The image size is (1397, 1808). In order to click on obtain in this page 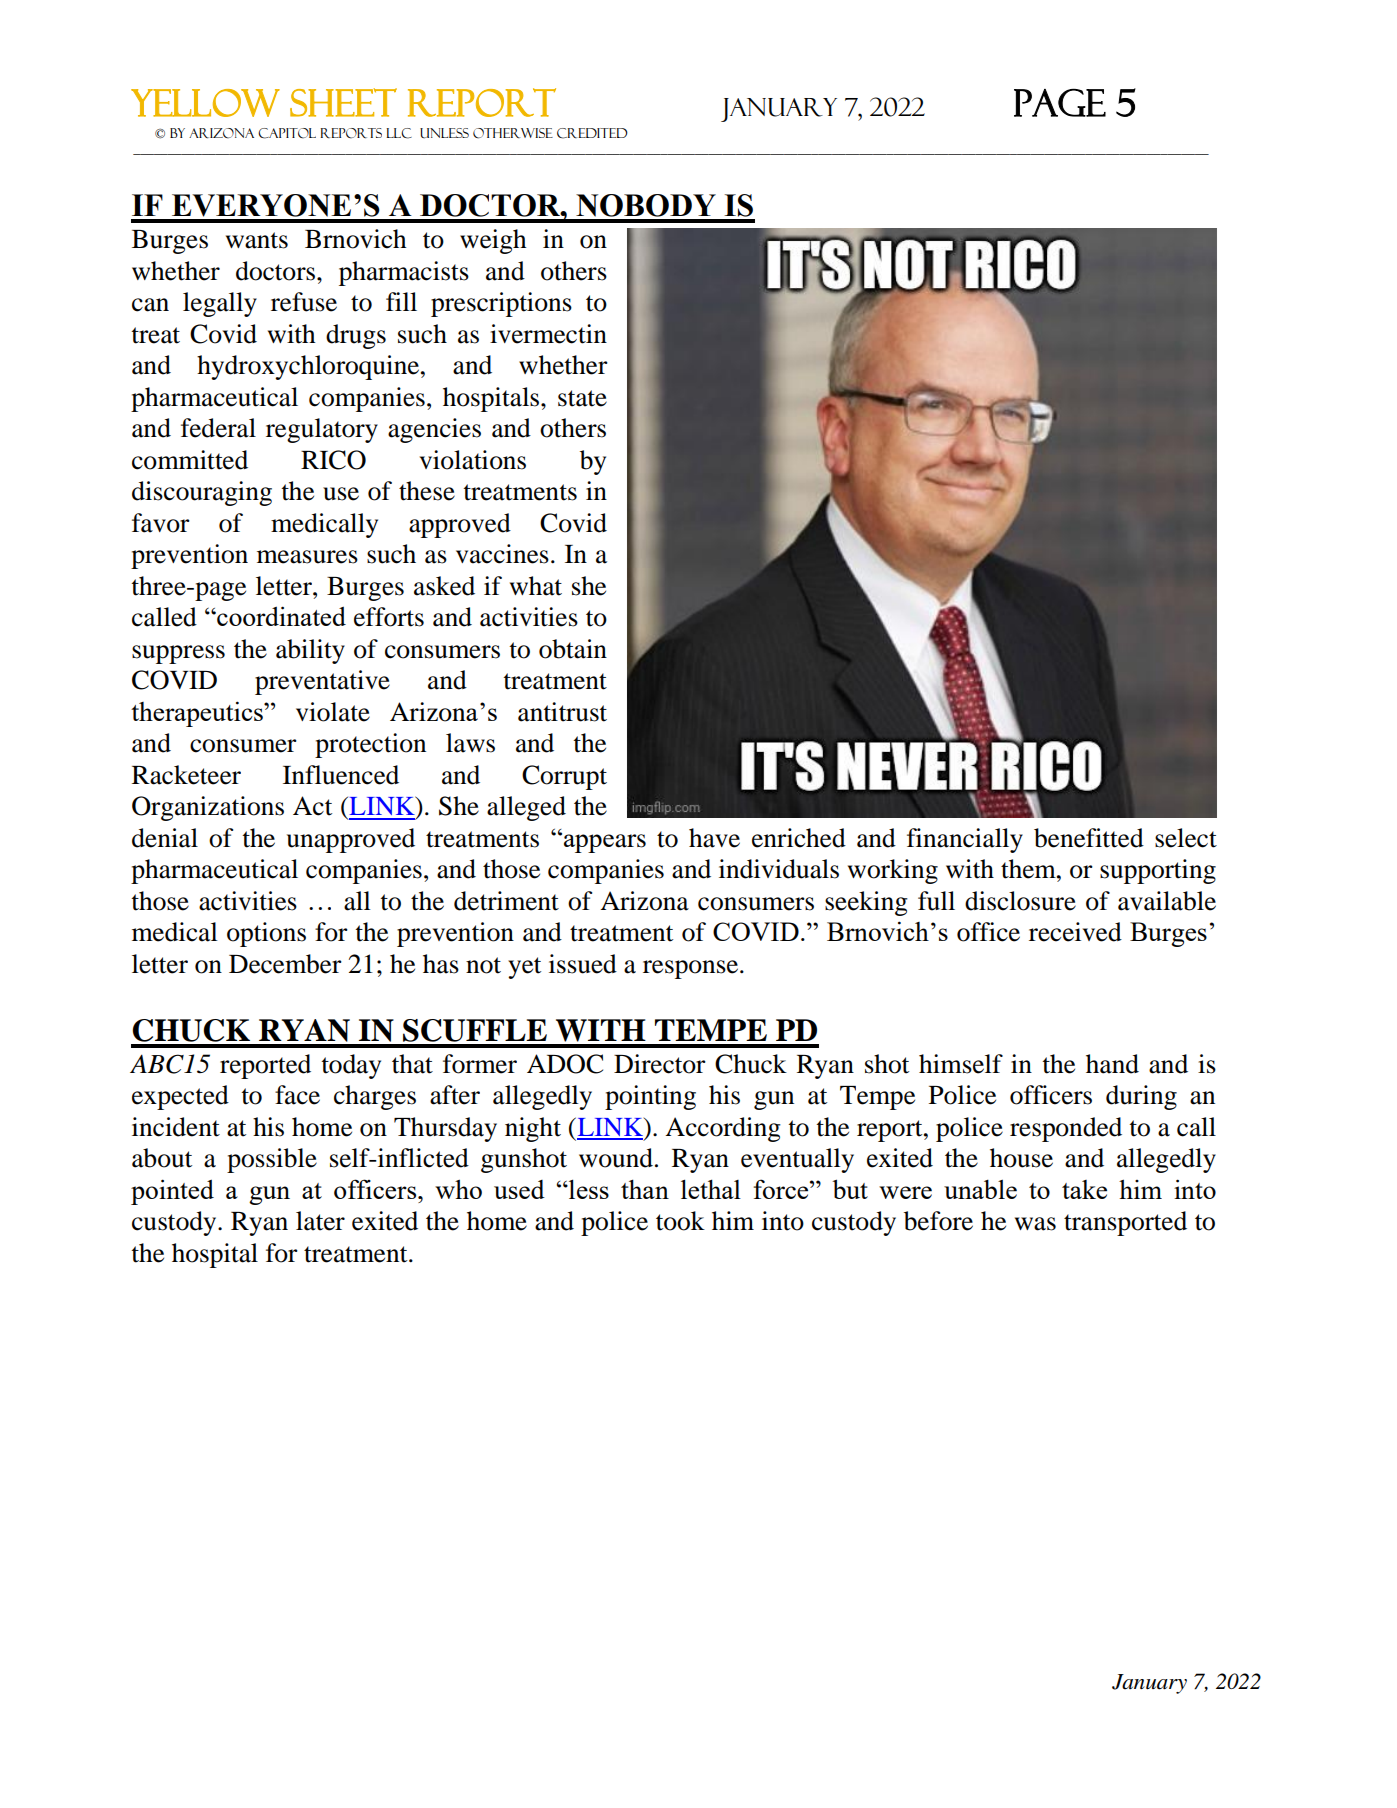, I will do `click(573, 649)`.
